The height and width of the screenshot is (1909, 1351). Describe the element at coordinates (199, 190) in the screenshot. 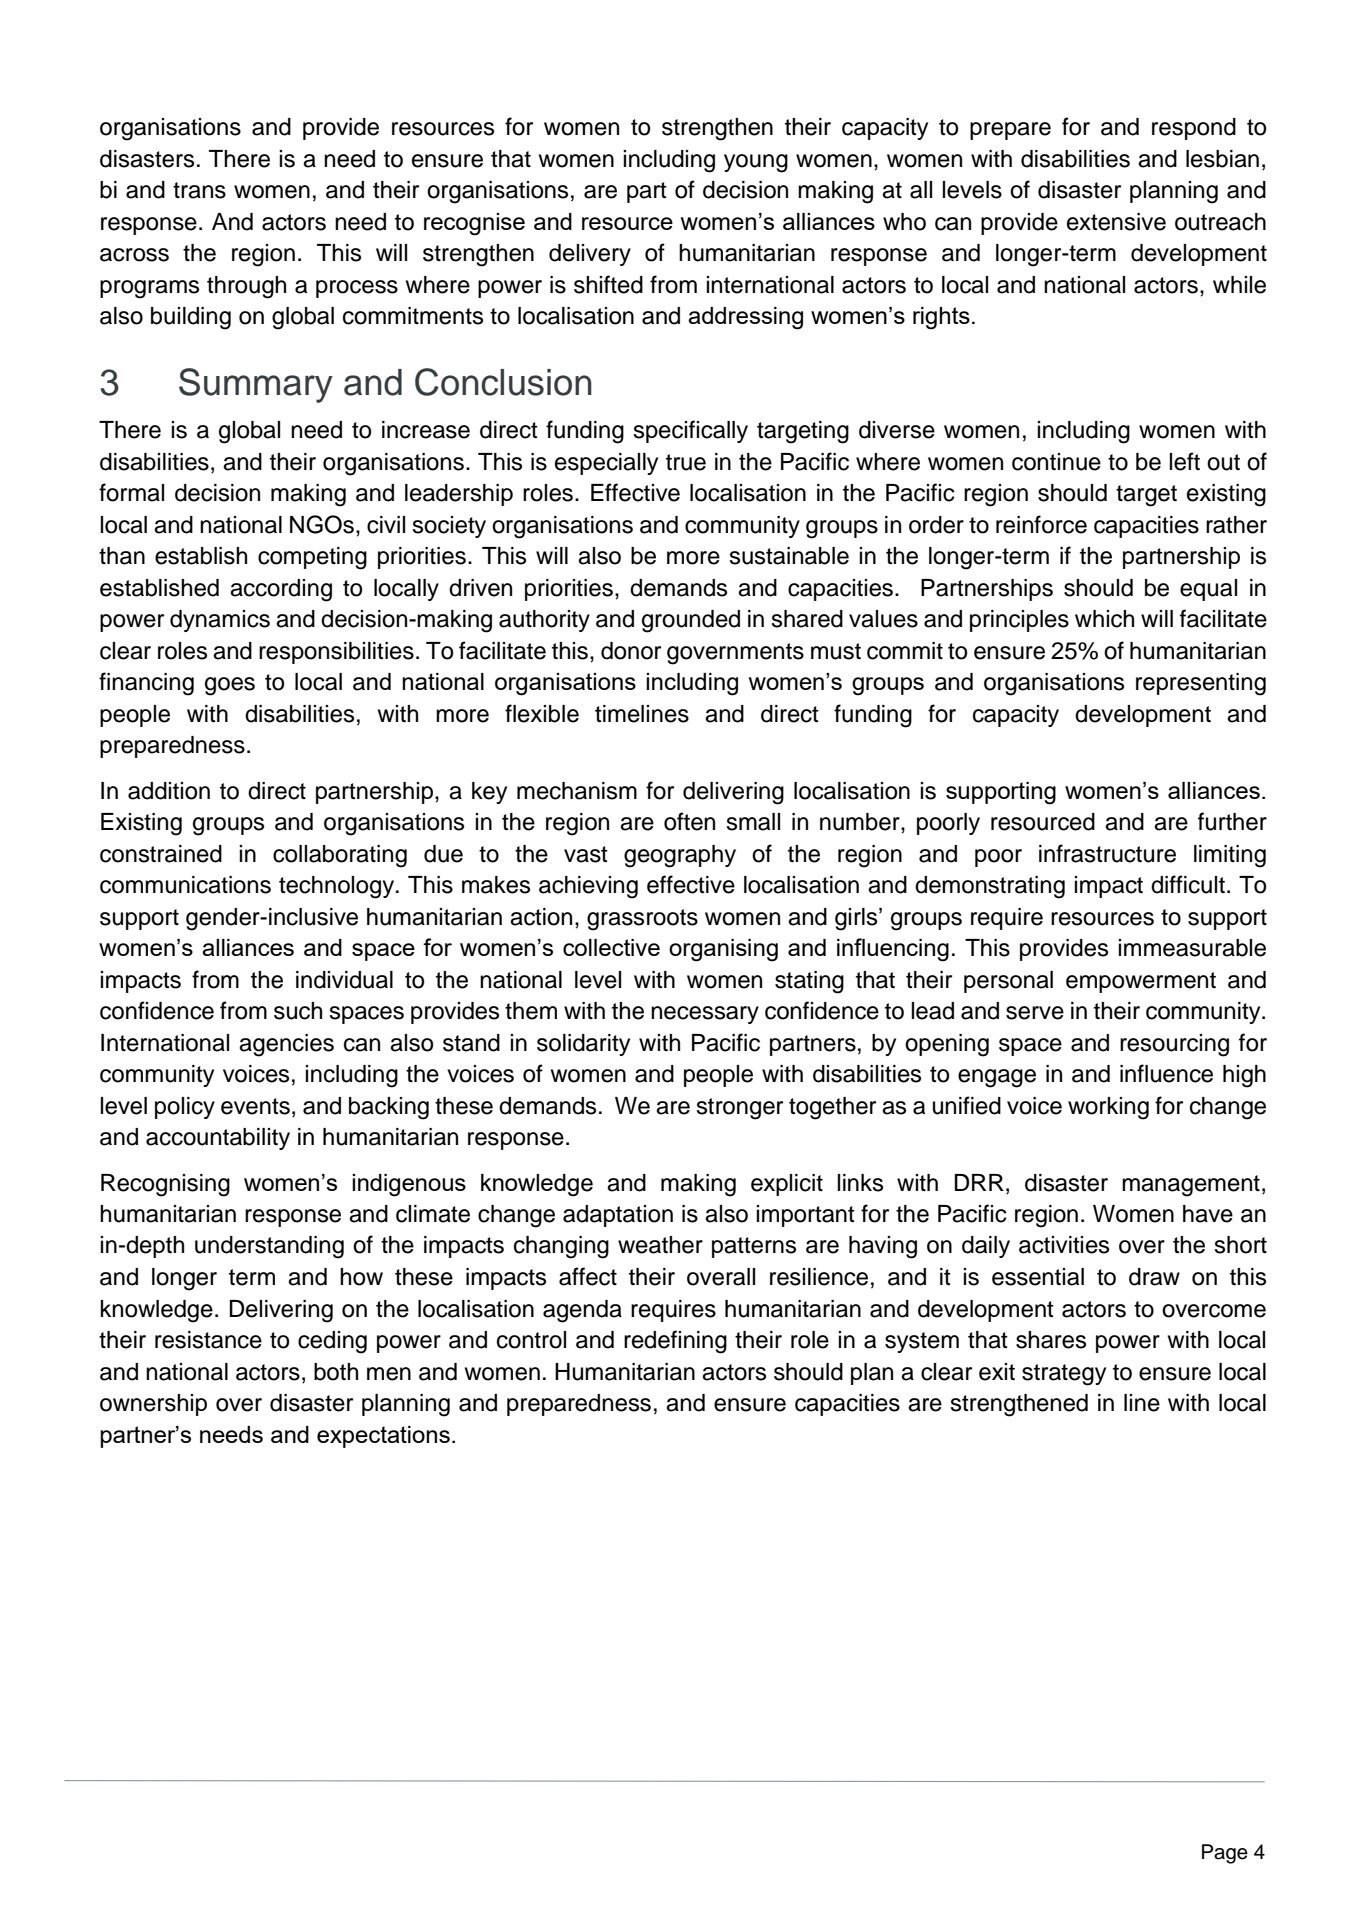

I see `trans` at that location.
